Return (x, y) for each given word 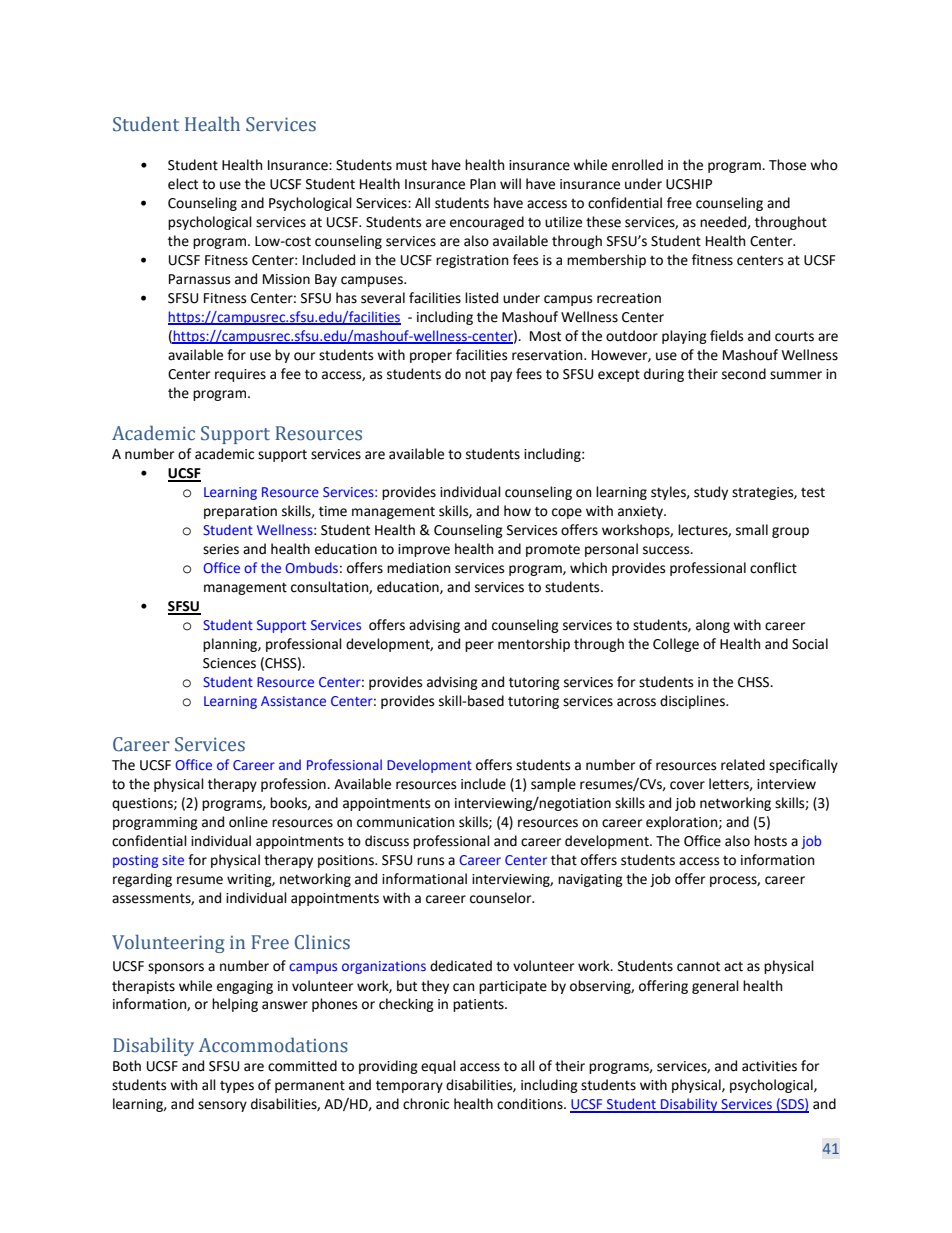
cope (567, 513)
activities (769, 1066)
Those (787, 165)
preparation (240, 512)
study (711, 493)
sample (553, 785)
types (237, 1087)
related (743, 765)
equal (438, 1067)
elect (183, 184)
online (248, 822)
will (510, 183)
